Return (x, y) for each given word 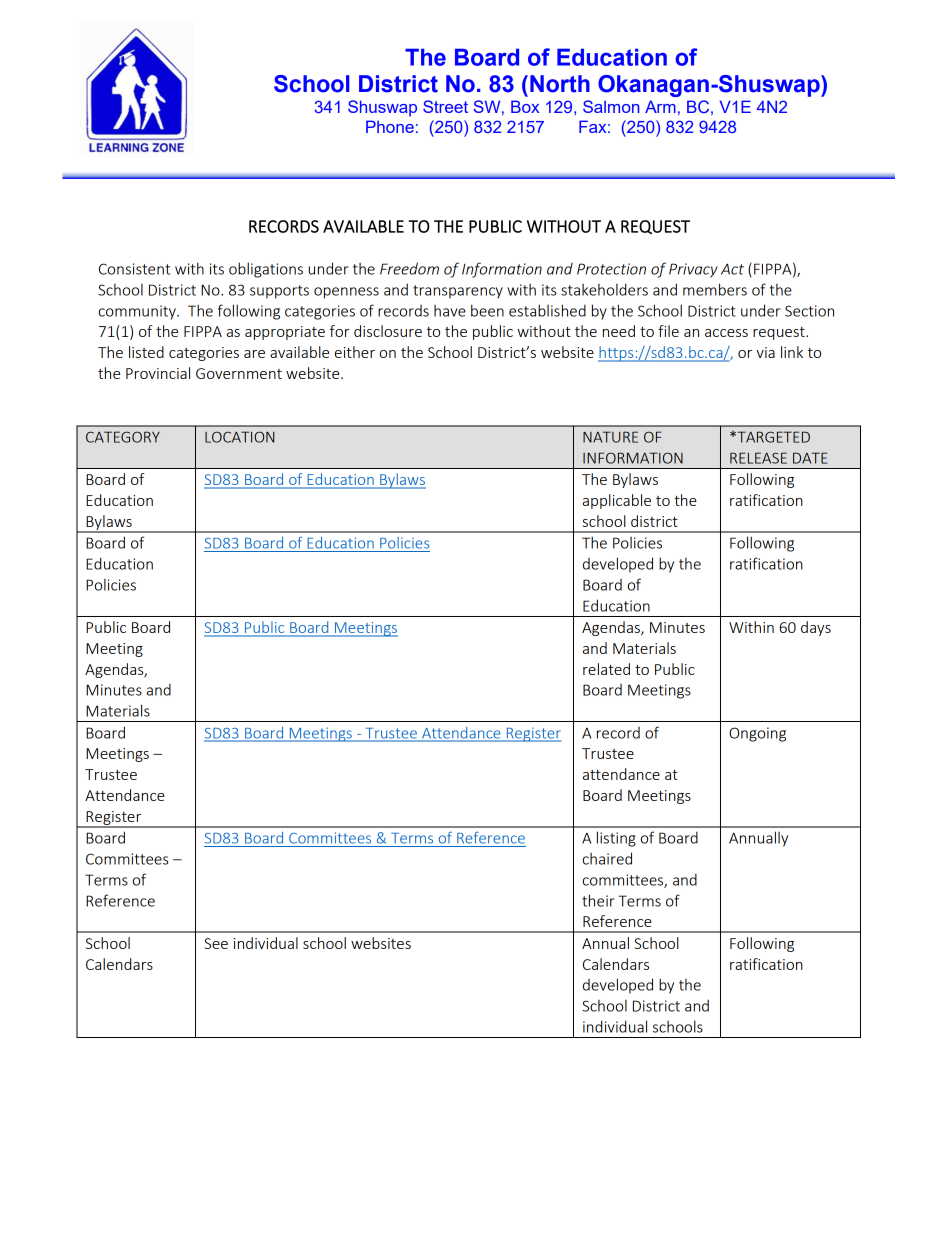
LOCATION (240, 437)
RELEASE (758, 458)
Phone (390, 126)
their (598, 900)
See (216, 943)
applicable (617, 501)
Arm (660, 106)
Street (445, 106)
